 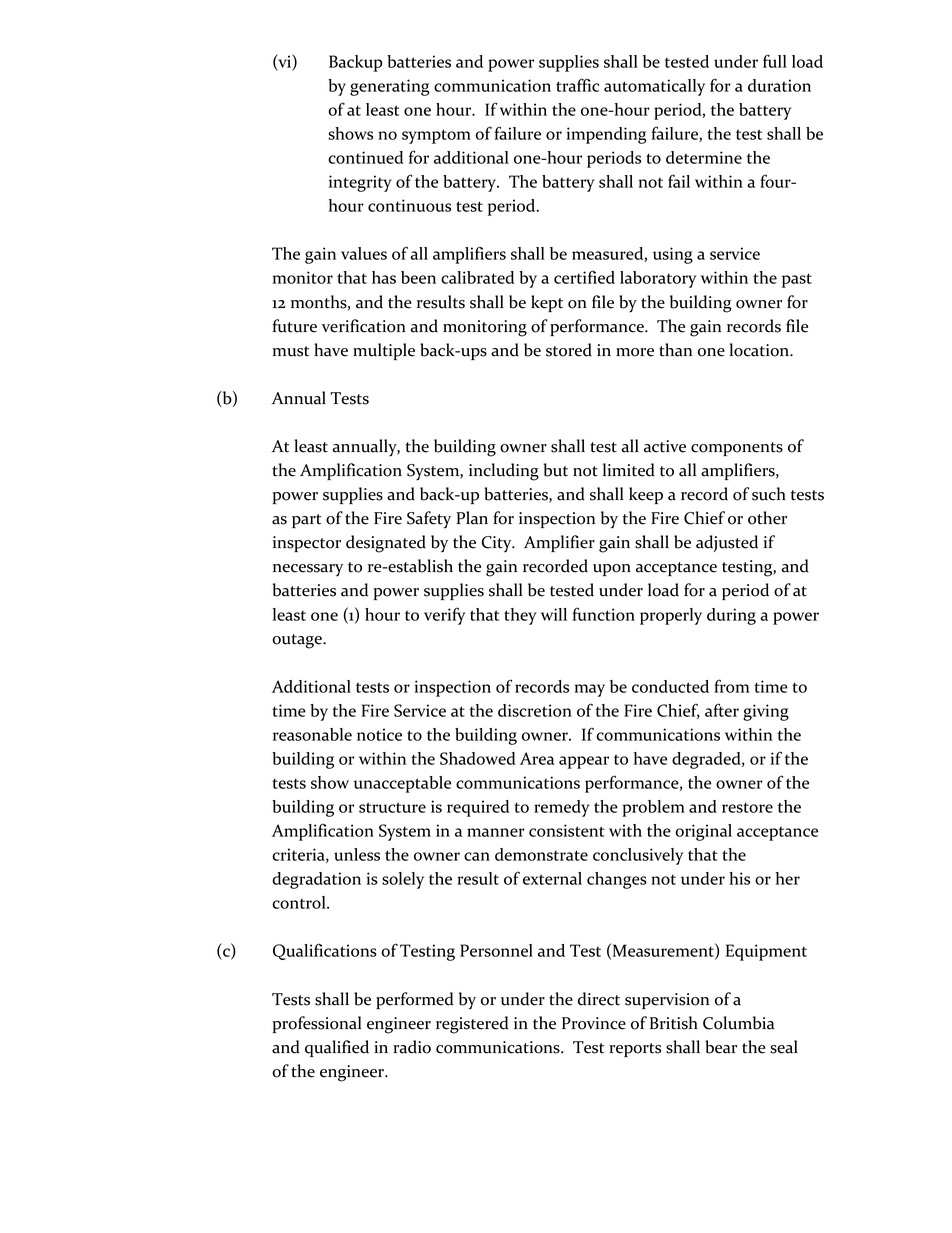 What do you see at coordinates (547, 303) in the document?
I see `kept` at bounding box center [547, 303].
